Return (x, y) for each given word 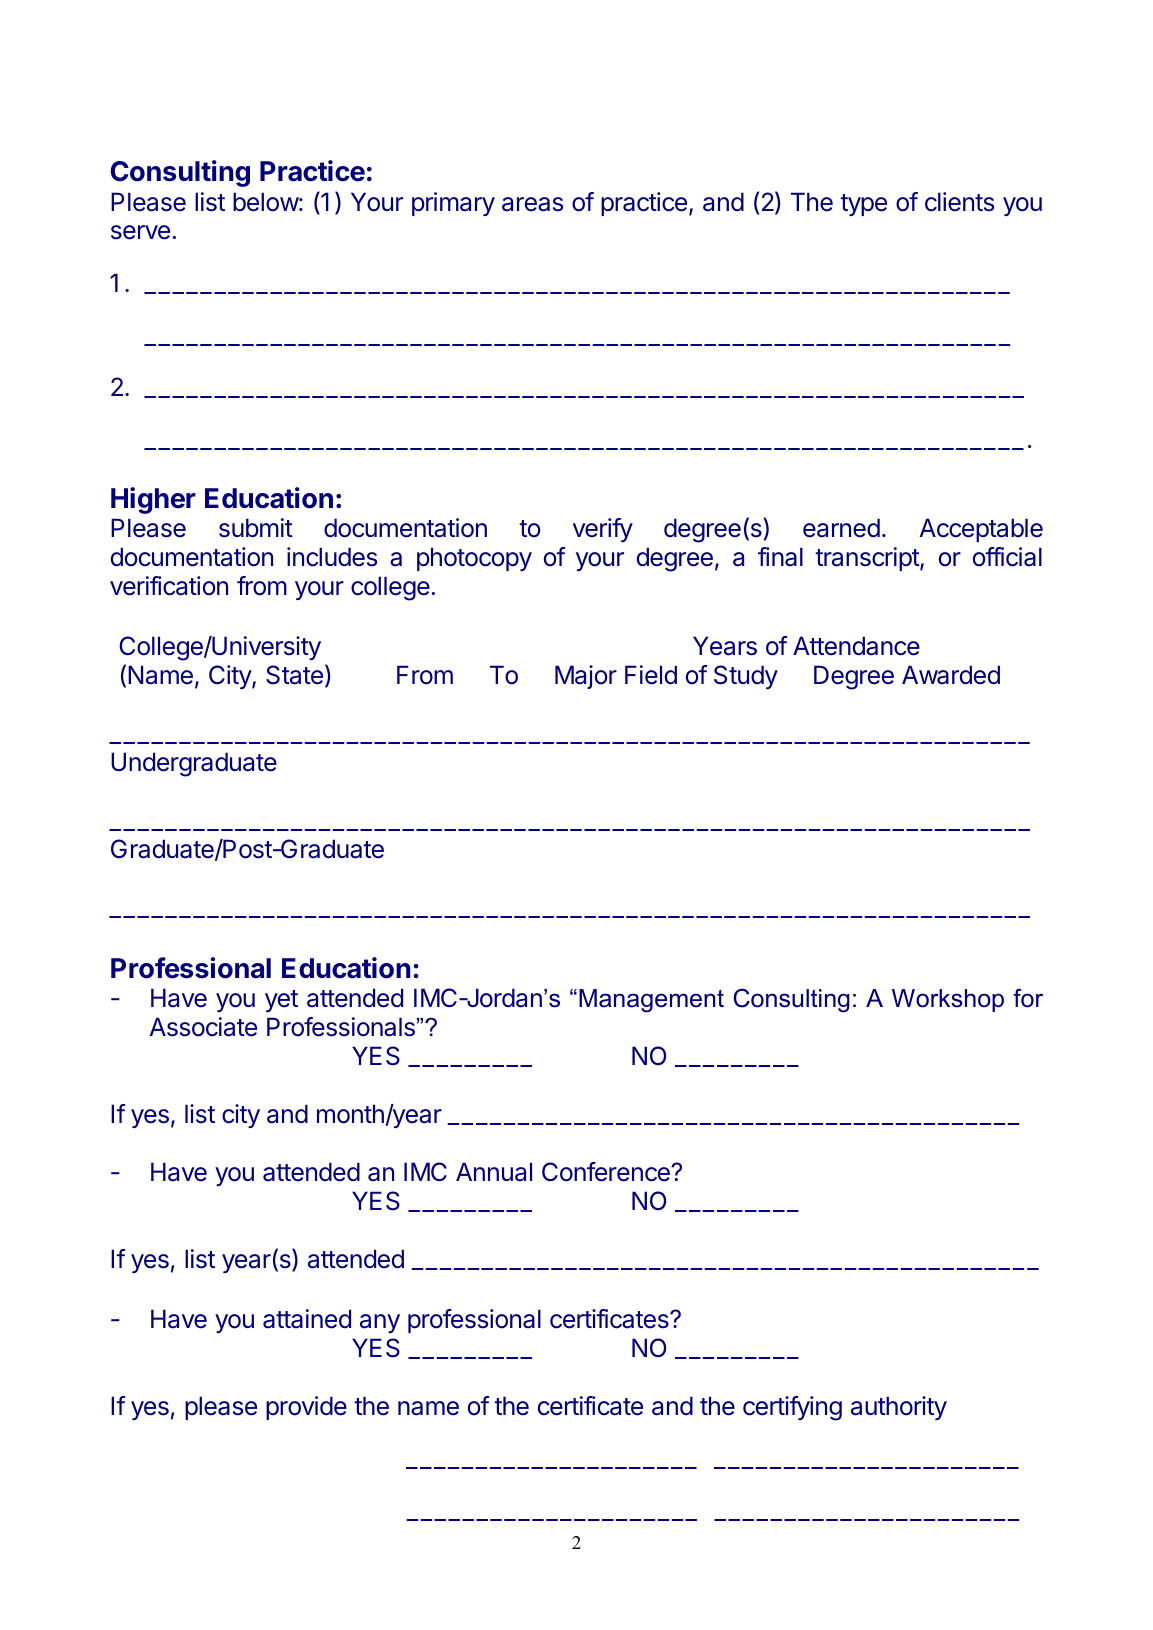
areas (532, 204)
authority (899, 1408)
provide (306, 1408)
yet (281, 1001)
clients (959, 202)
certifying (792, 1408)
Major (586, 677)
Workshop (948, 1000)
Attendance (856, 646)
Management (651, 1001)
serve (140, 232)
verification (169, 586)
